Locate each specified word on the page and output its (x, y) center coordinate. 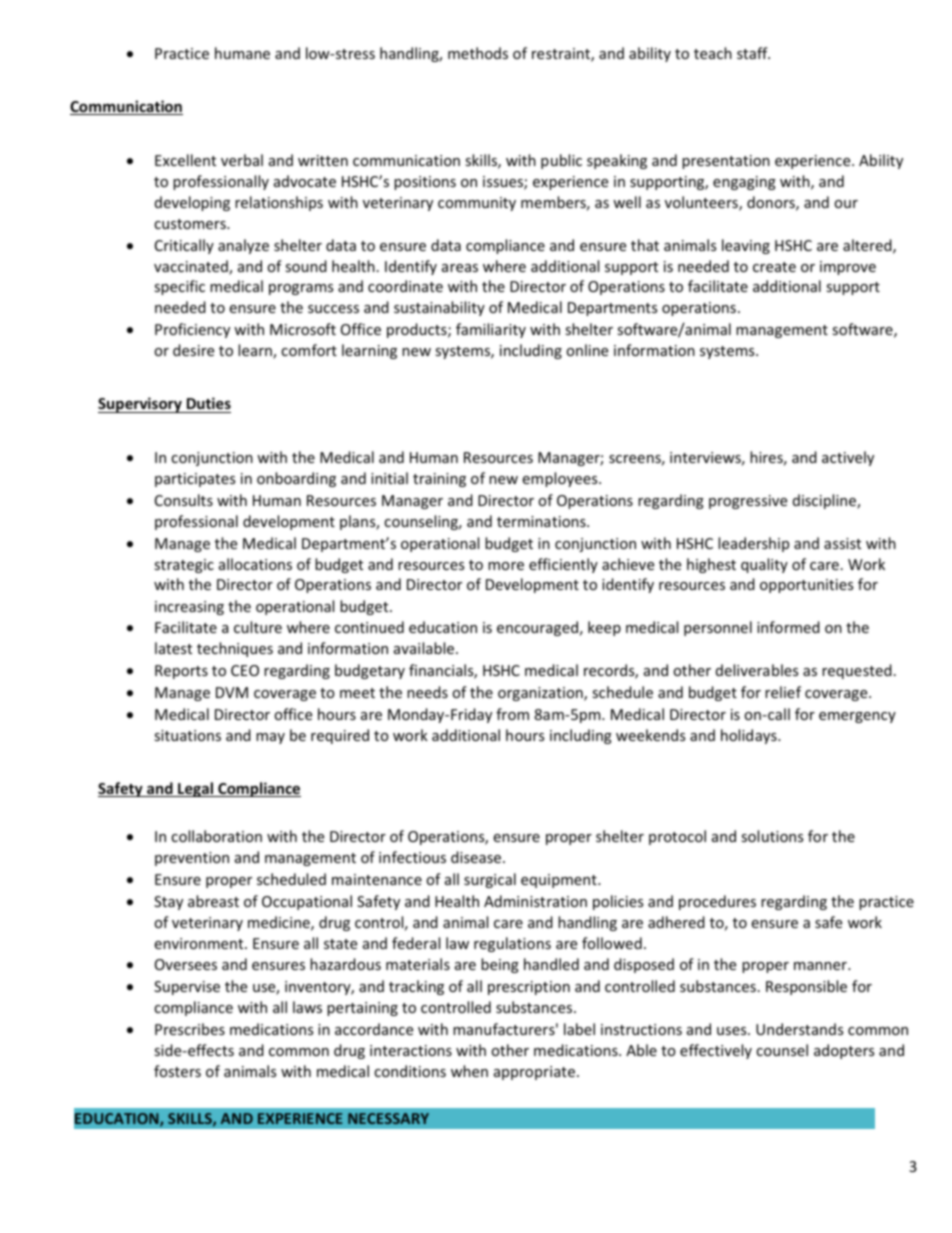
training (439, 480)
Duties (209, 403)
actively (848, 458)
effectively (716, 1051)
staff (753, 53)
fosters (177, 1071)
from (512, 714)
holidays (750, 736)
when (469, 1071)
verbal (242, 160)
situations (187, 735)
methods (478, 53)
